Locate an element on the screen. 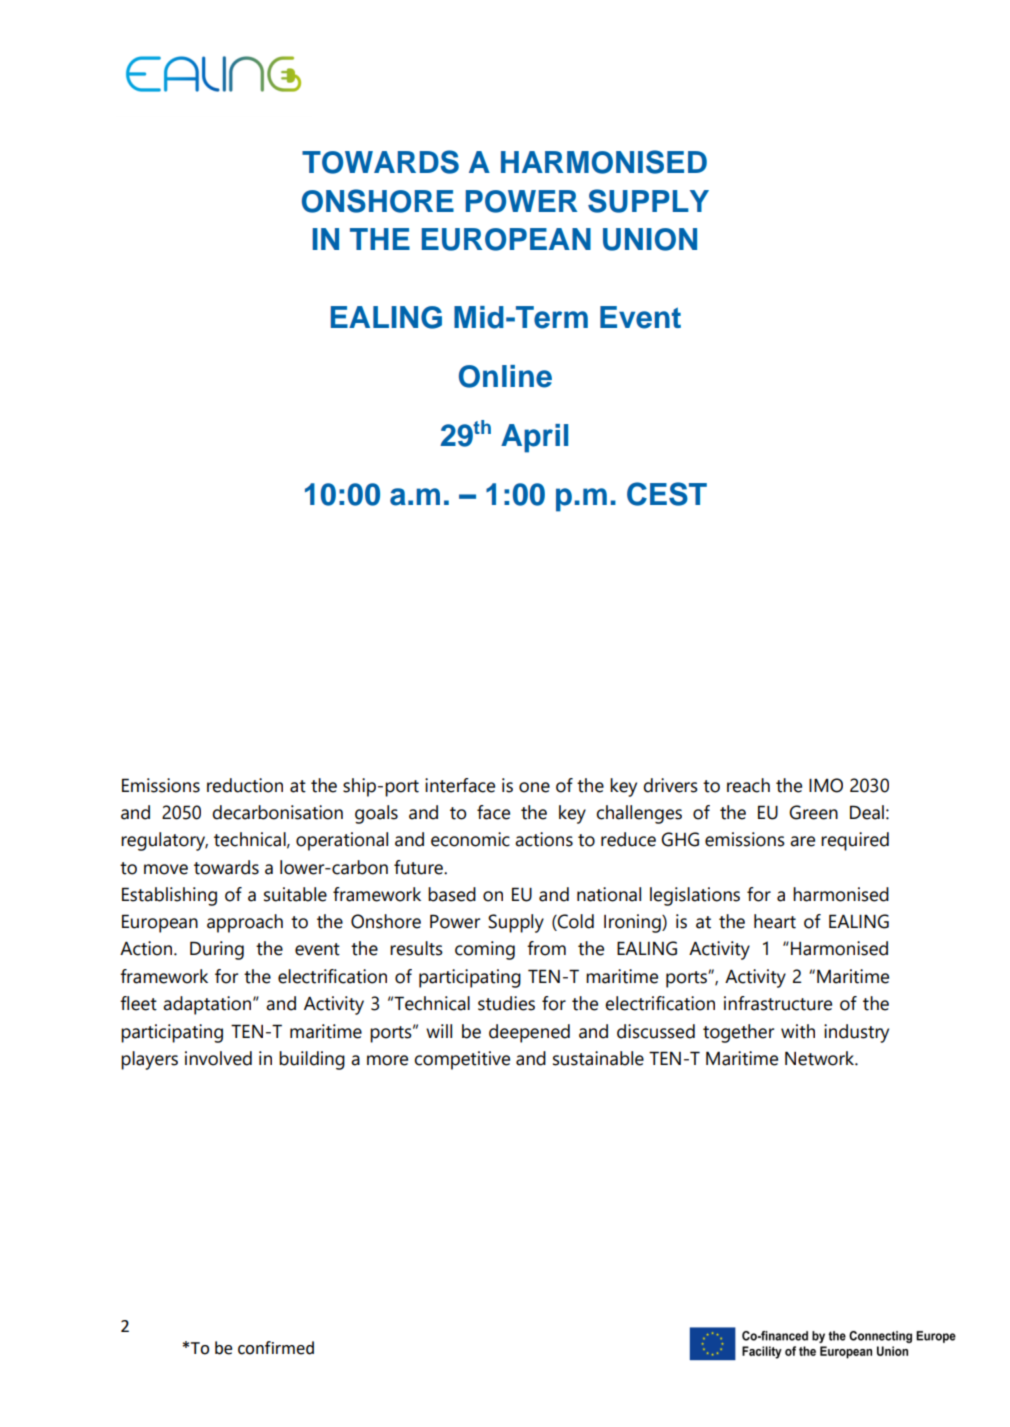  Online is located at coordinates (505, 376).
